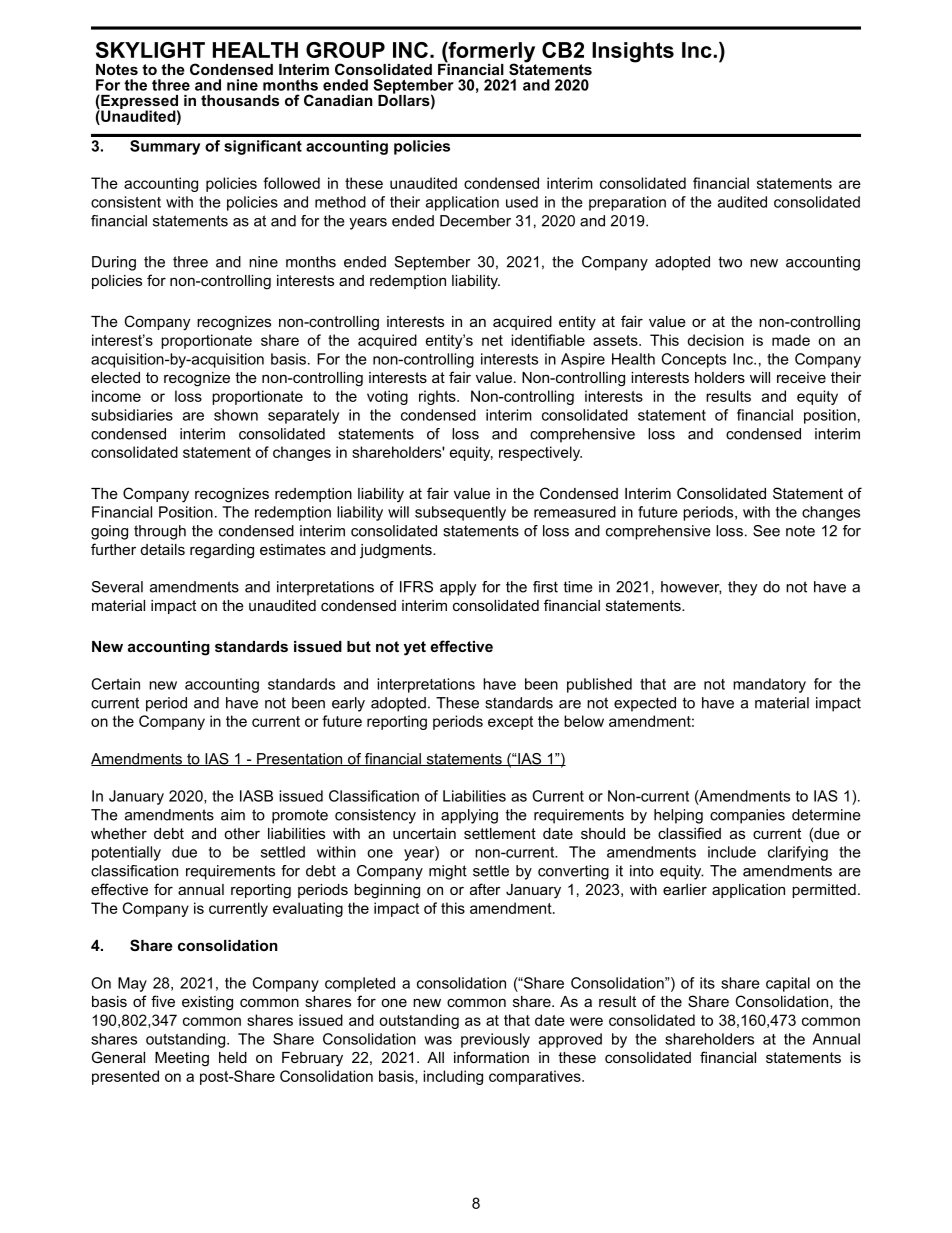  I want to click on its, so click(707, 983).
